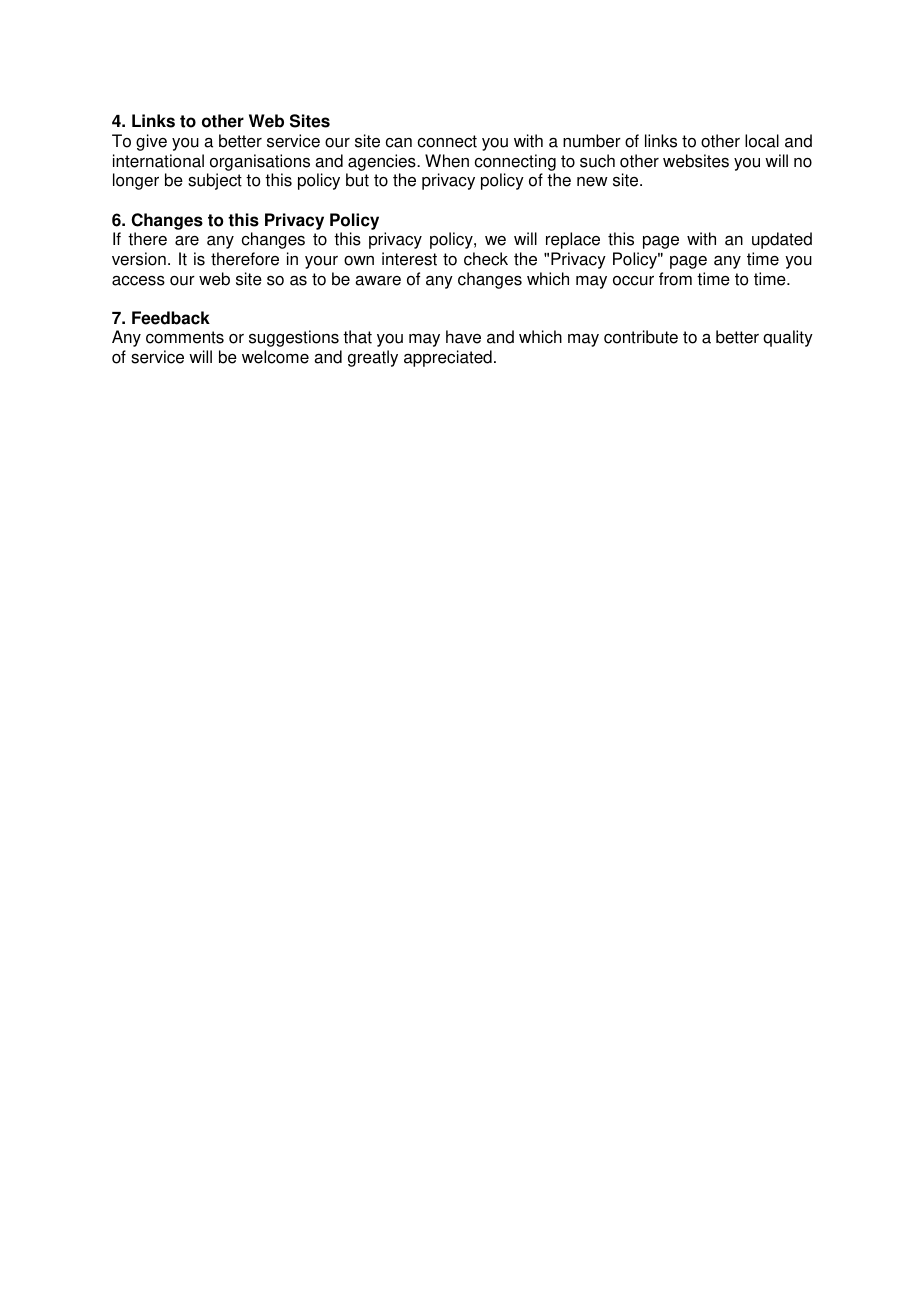  I want to click on welcome, so click(275, 357).
